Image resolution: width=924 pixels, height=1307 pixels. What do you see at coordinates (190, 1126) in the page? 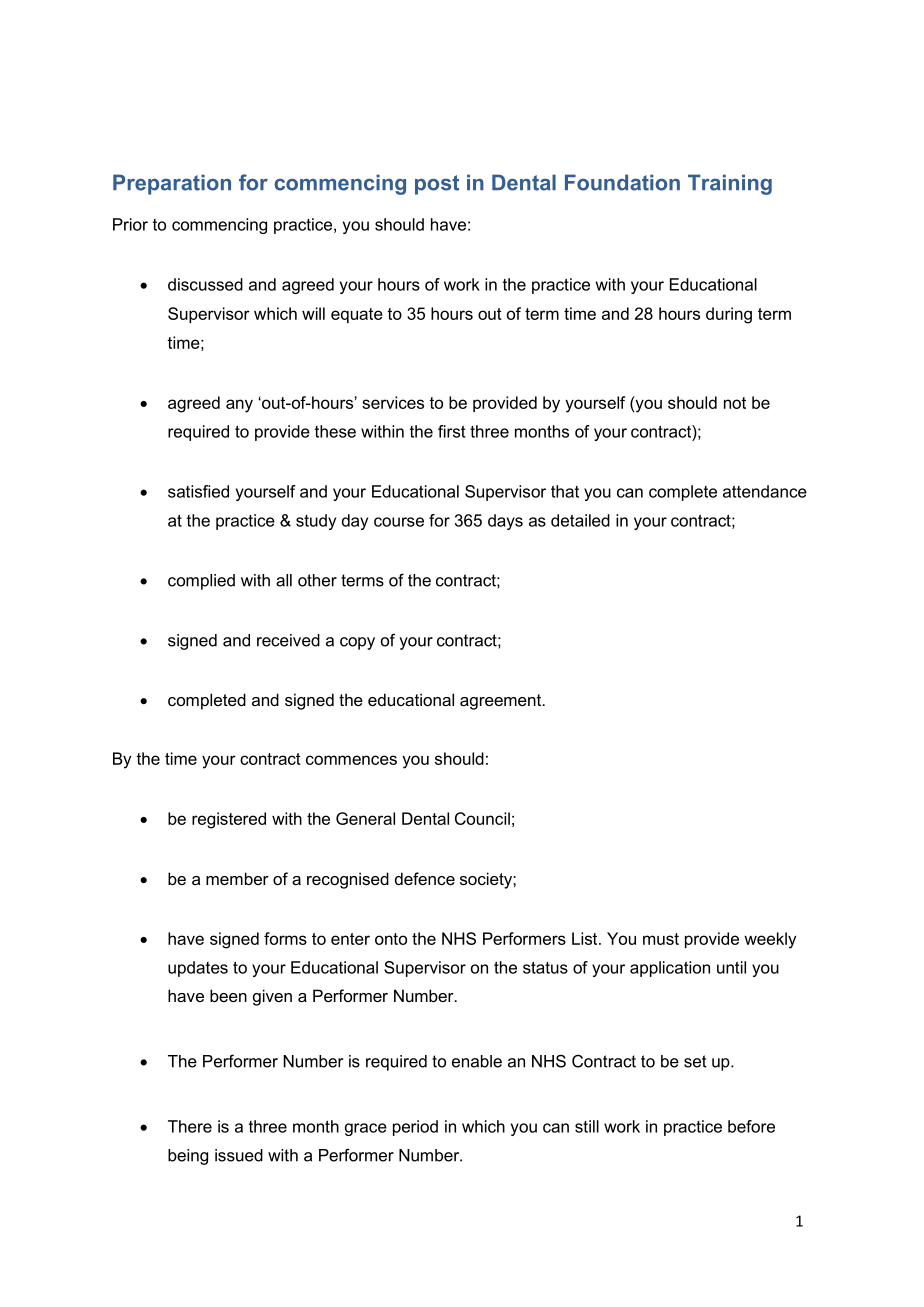
I see `There` at bounding box center [190, 1126].
